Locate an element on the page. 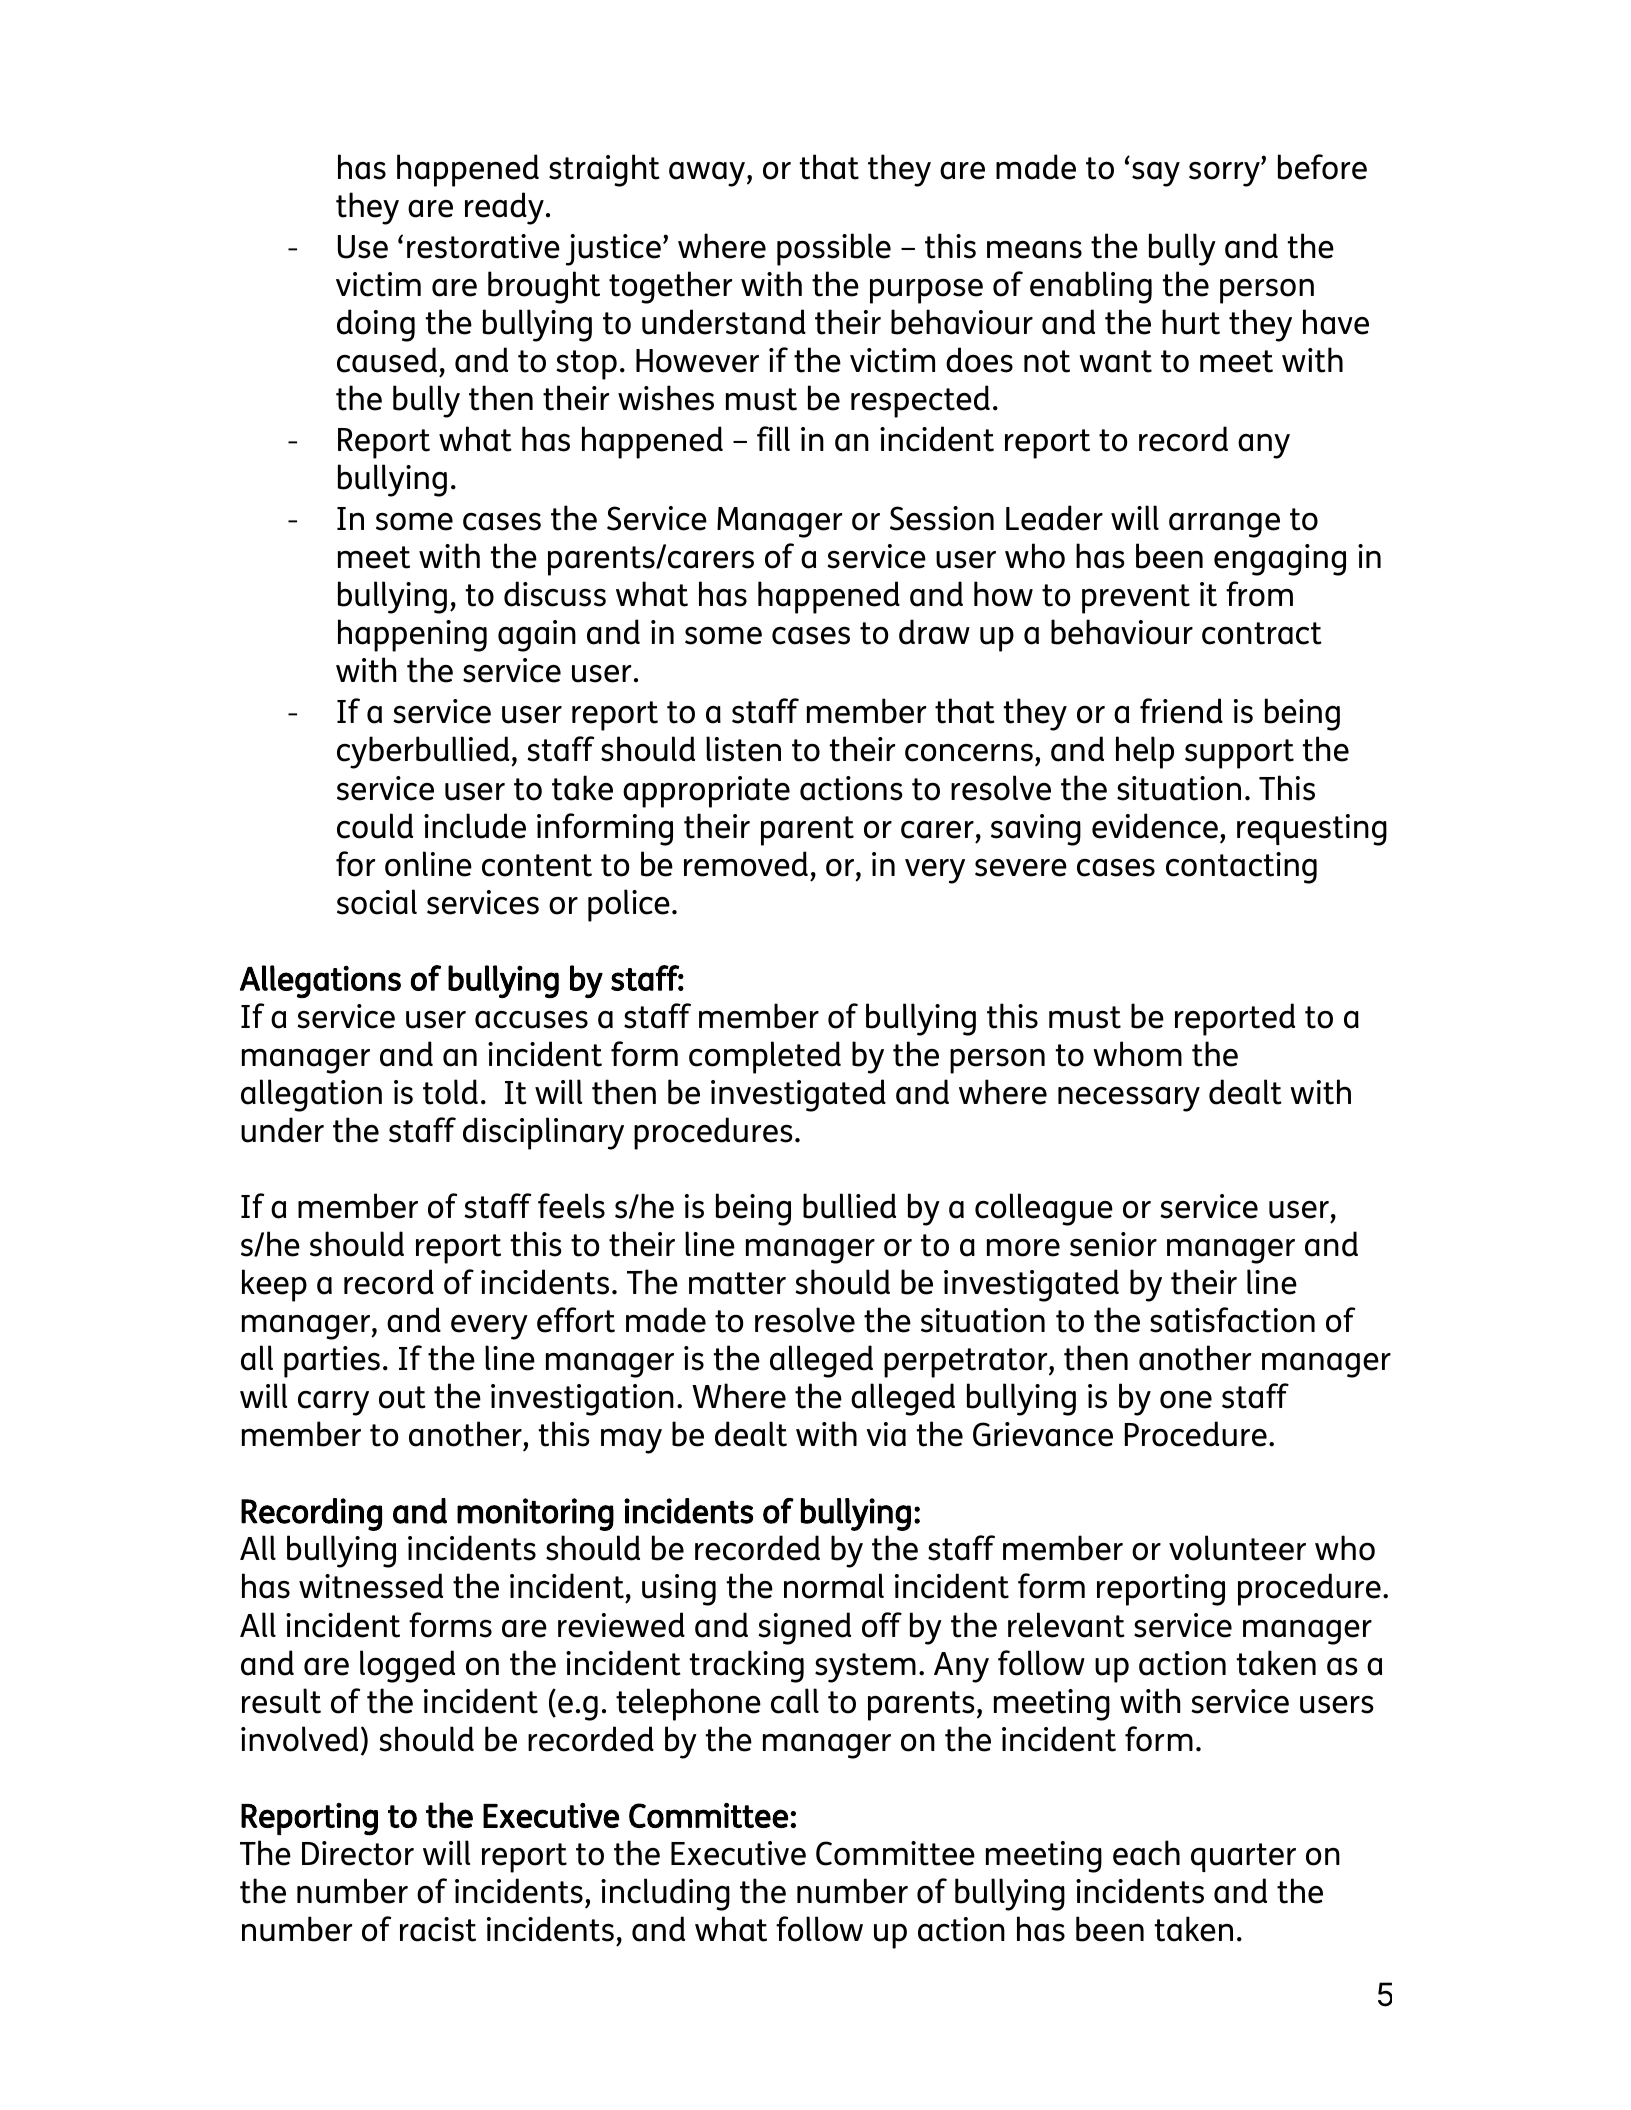 This page has height=2110, width=1631. completed is located at coordinates (765, 1057).
